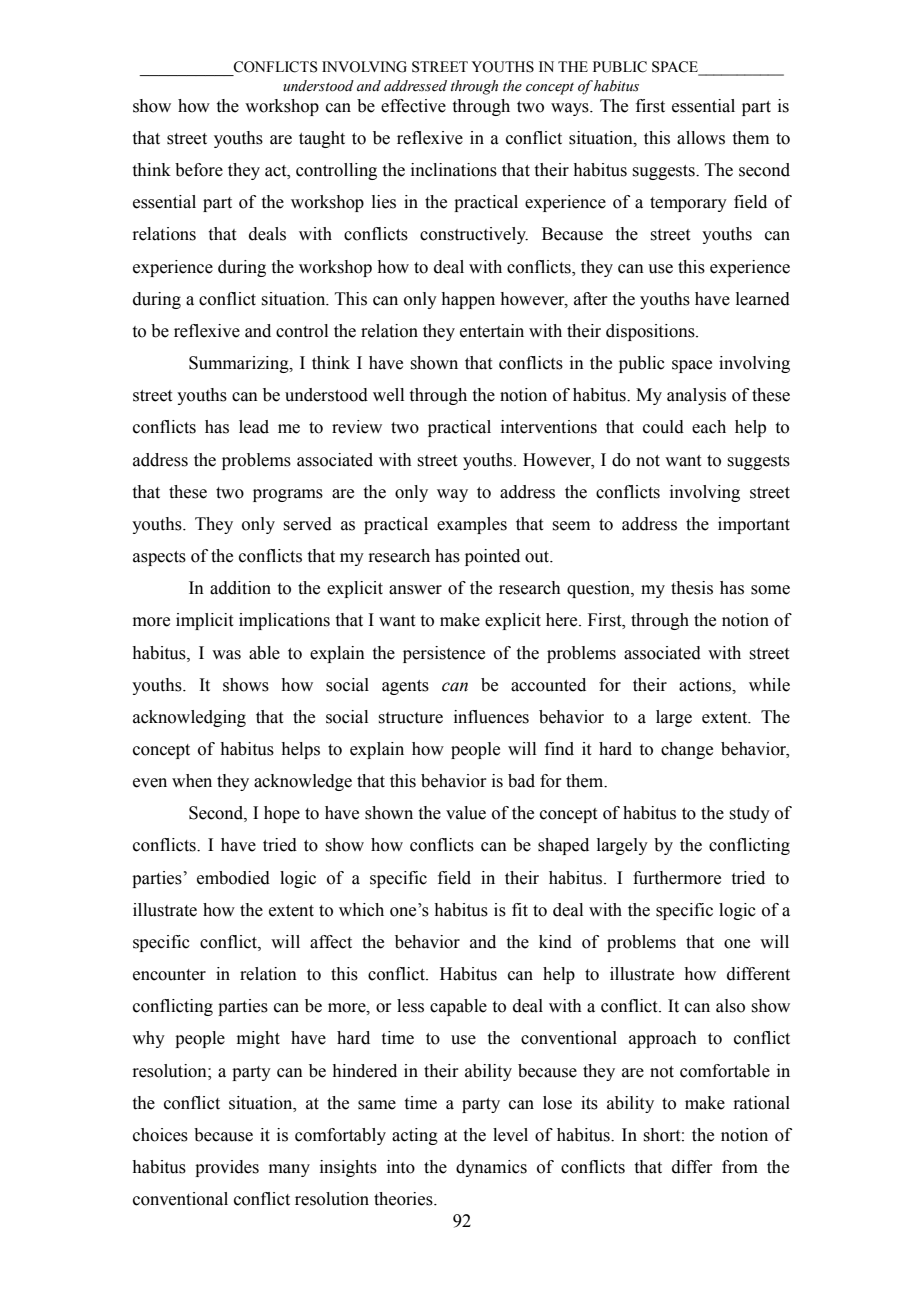  What do you see at coordinates (491, 1168) in the screenshot?
I see `dynamics` at bounding box center [491, 1168].
